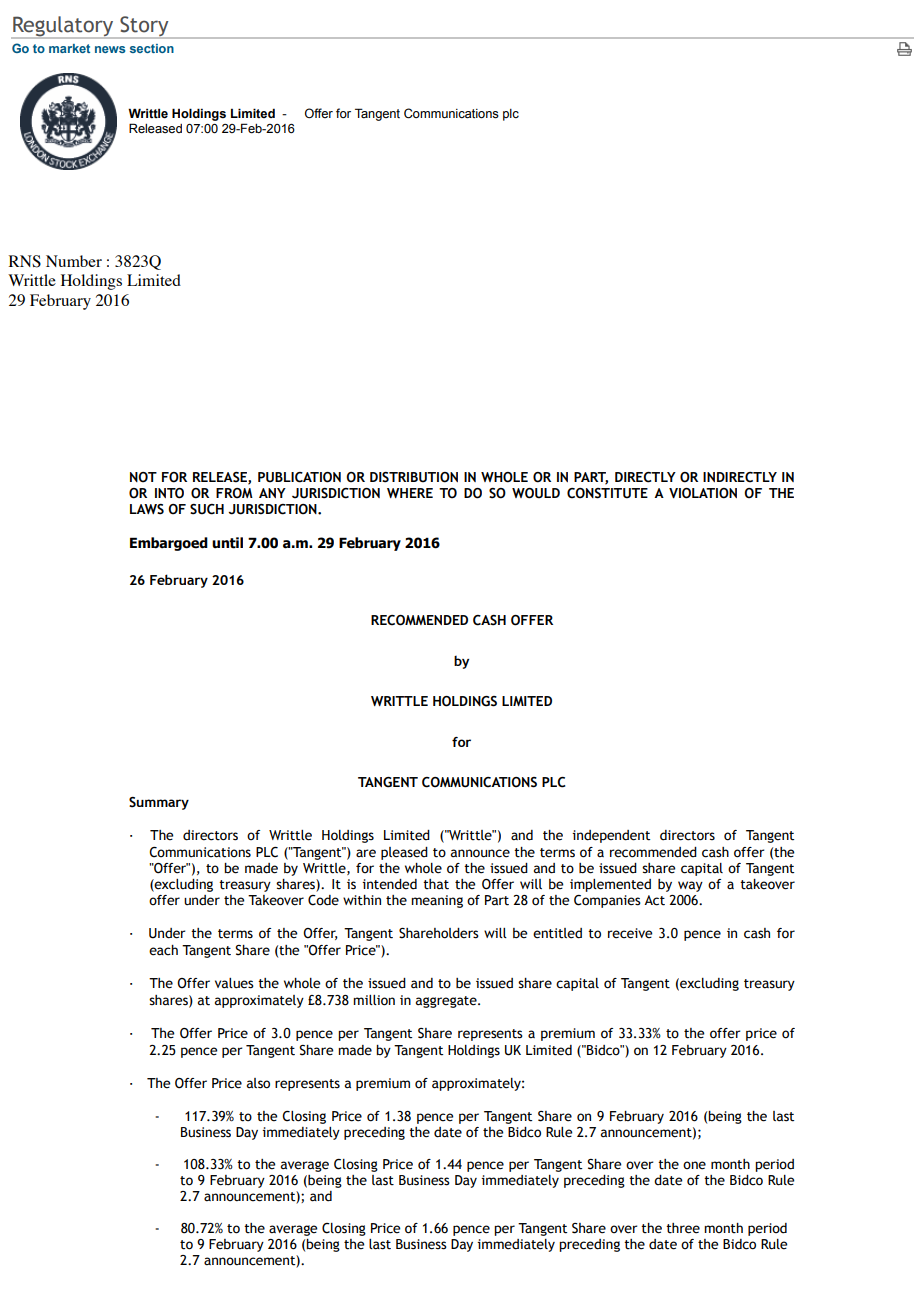 Image resolution: width=924 pixels, height=1294 pixels. I want to click on Companies, so click(607, 901).
